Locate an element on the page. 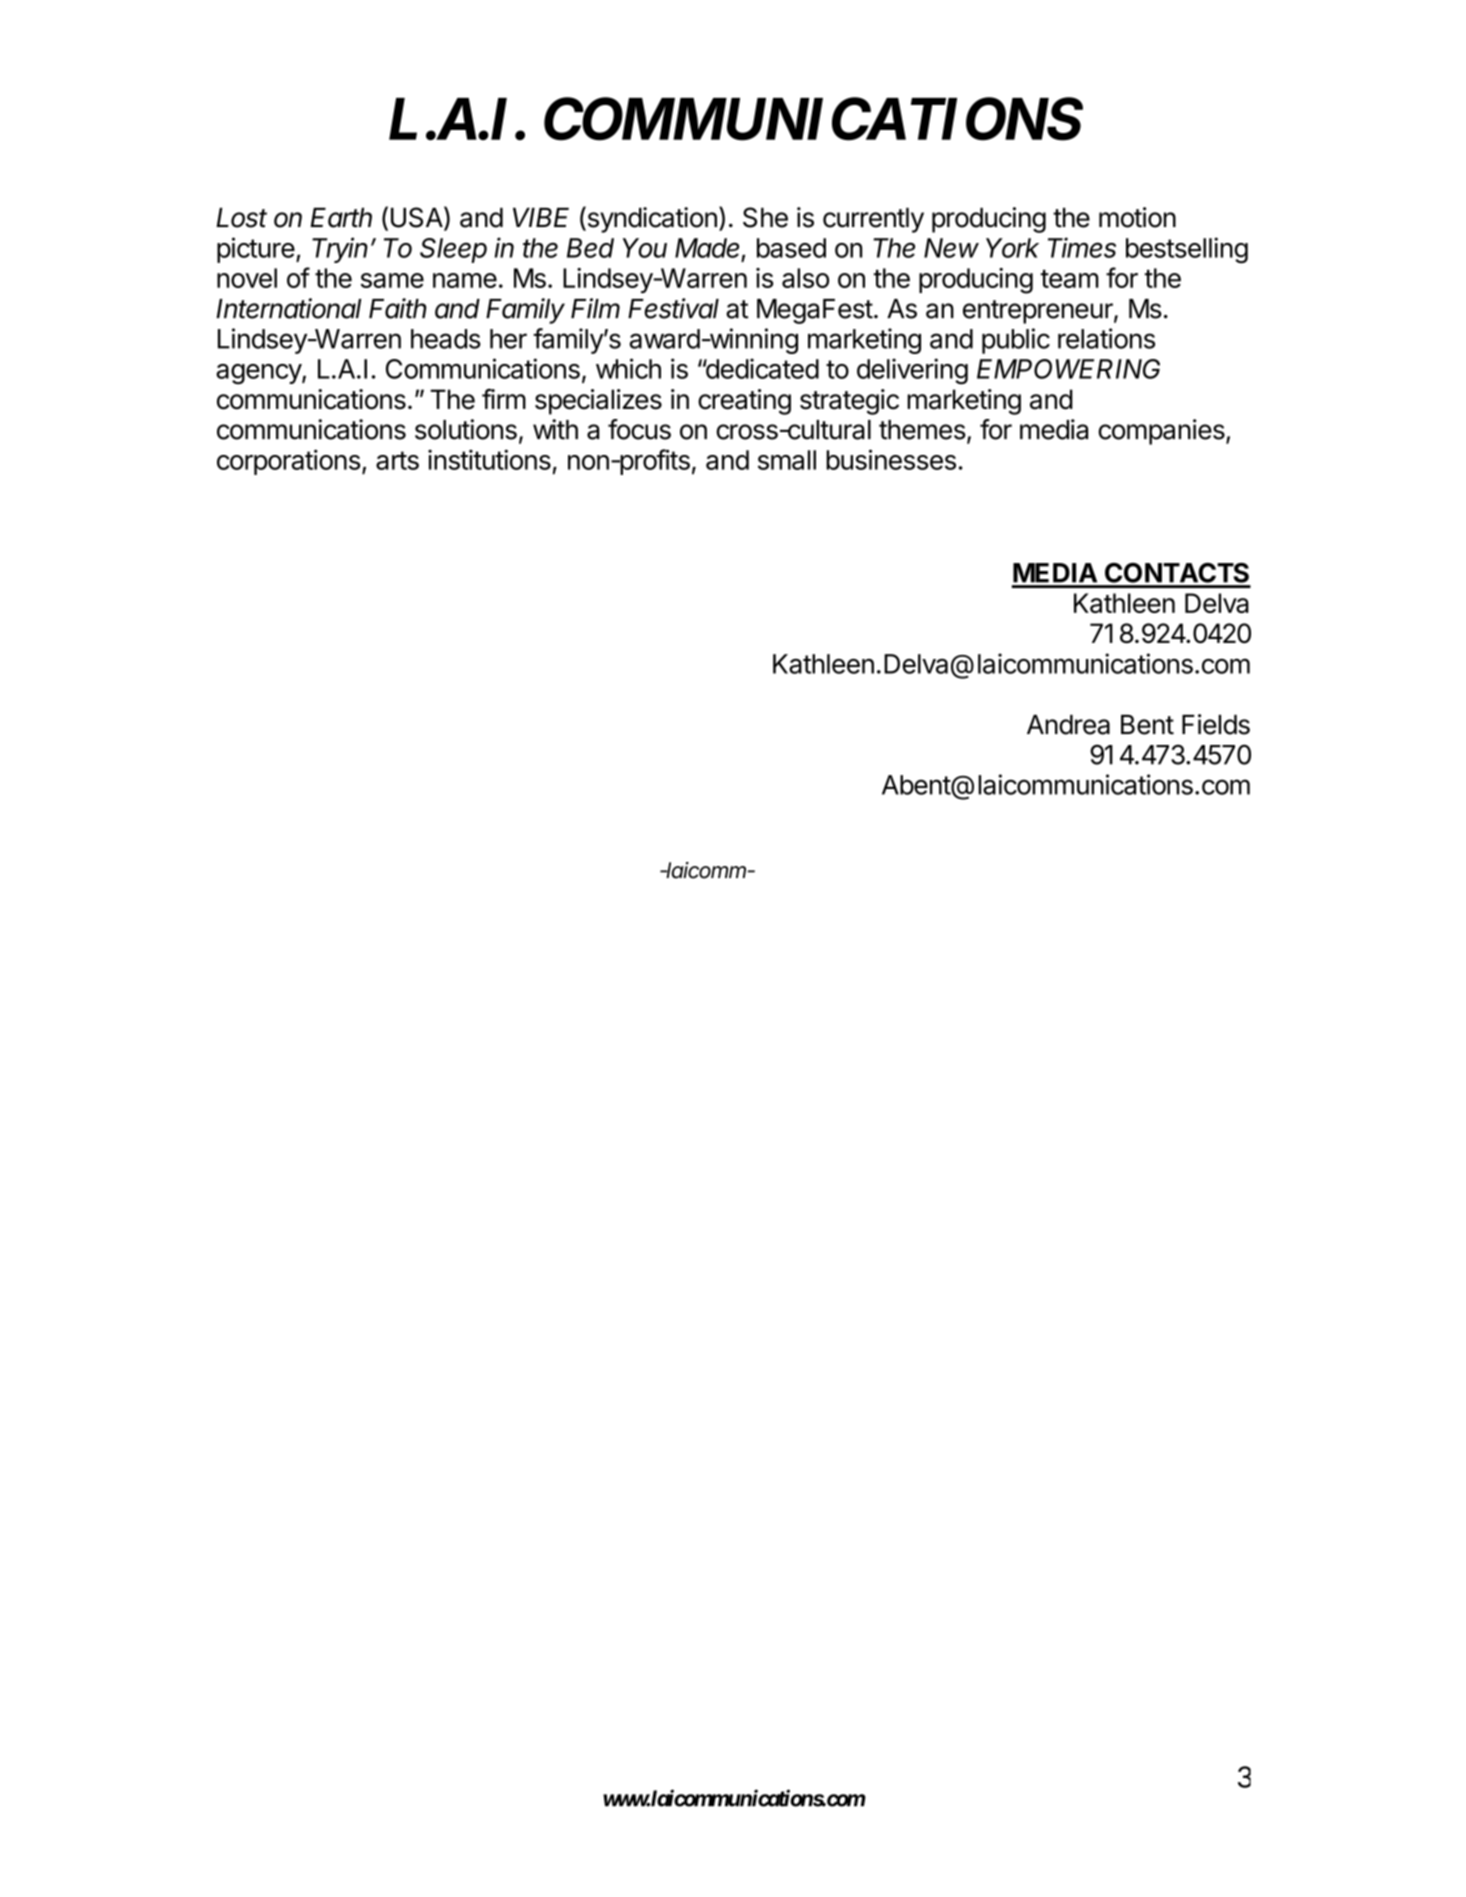 The width and height of the image is (1466, 1897). Andrea is located at coordinates (1068, 725).
